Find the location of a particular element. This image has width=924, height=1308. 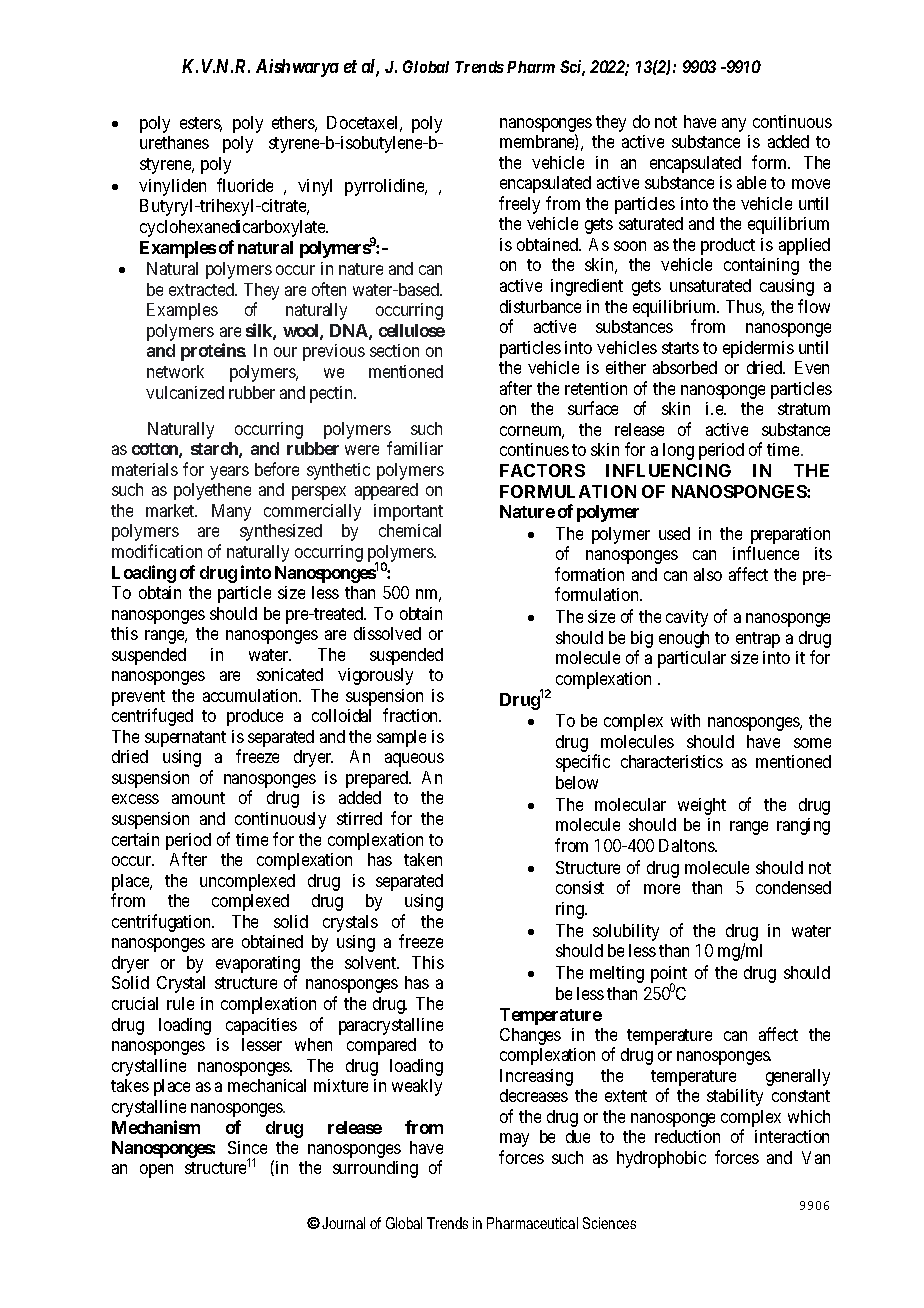

evaporating is located at coordinates (258, 966).
